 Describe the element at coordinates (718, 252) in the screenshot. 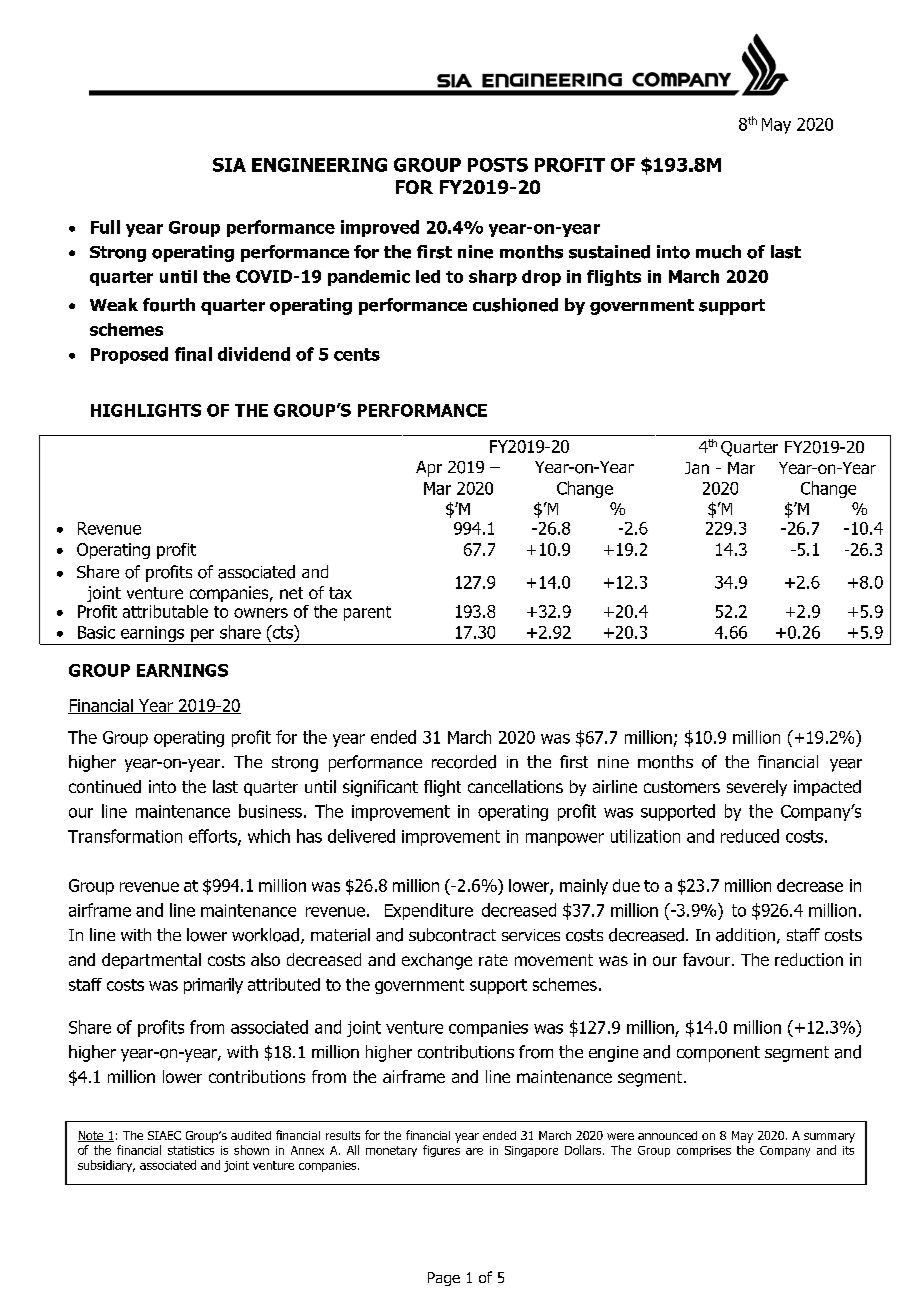

I see `much` at that location.
